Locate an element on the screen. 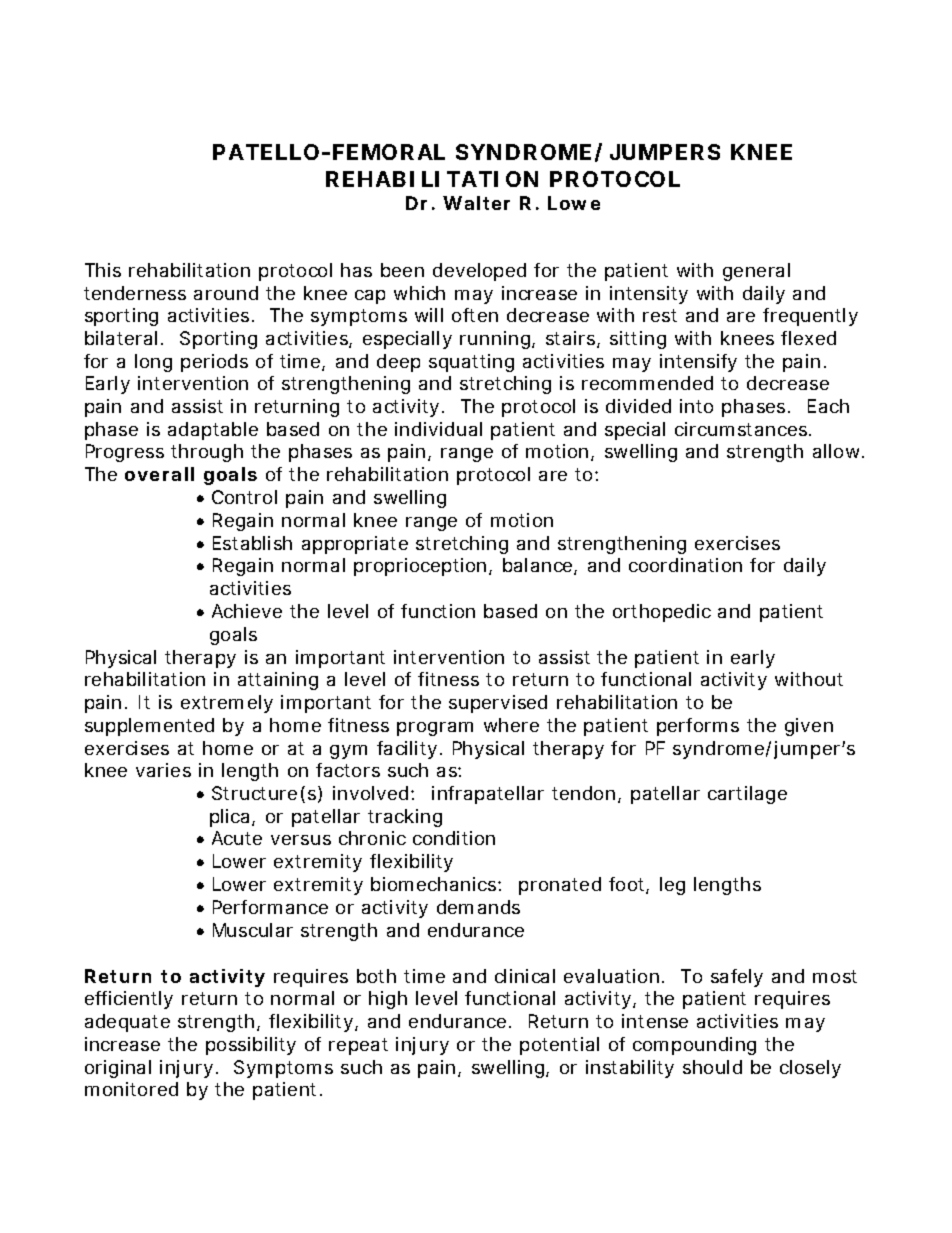  should is located at coordinates (712, 1067).
